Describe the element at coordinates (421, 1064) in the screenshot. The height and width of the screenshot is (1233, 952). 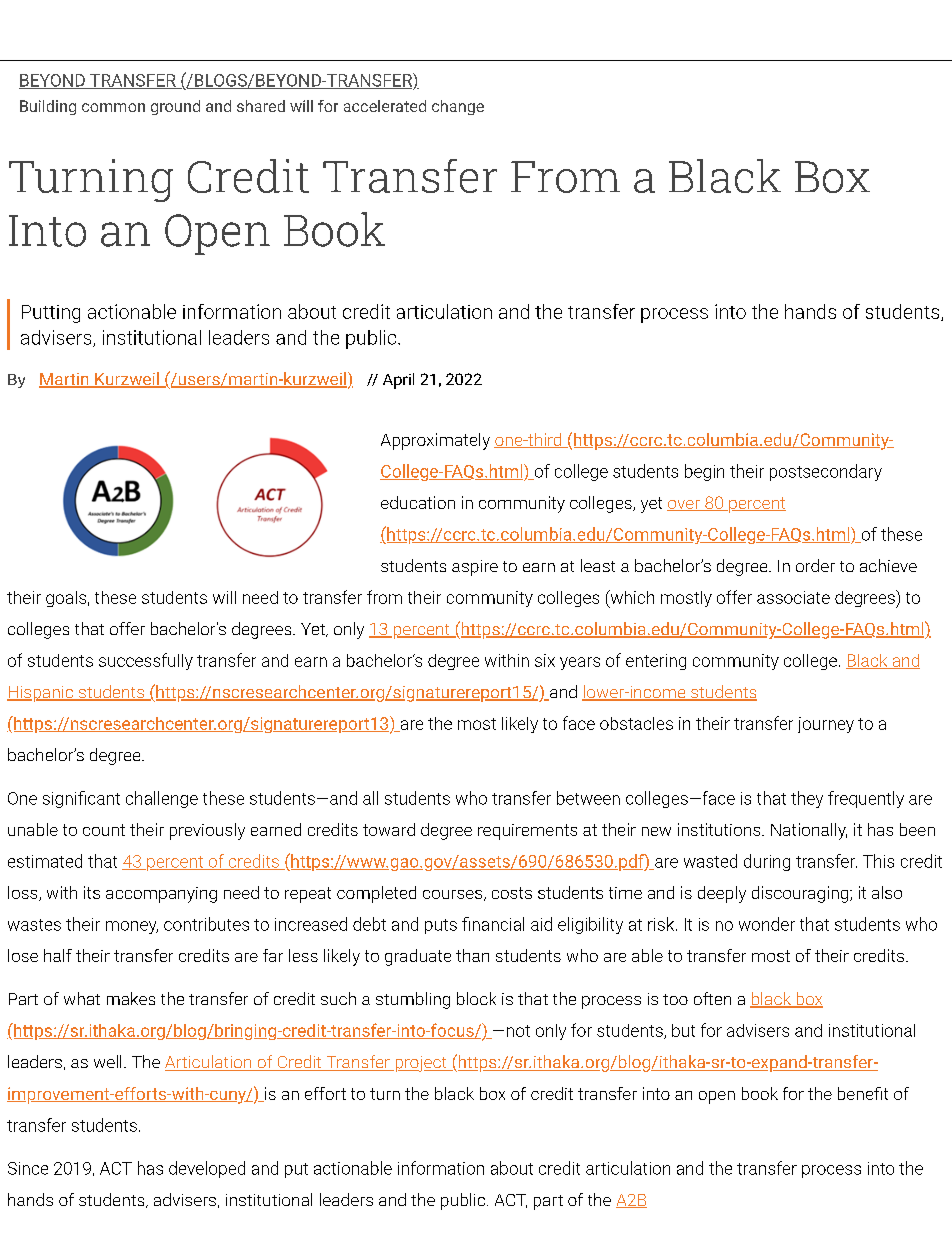
I see `project` at that location.
